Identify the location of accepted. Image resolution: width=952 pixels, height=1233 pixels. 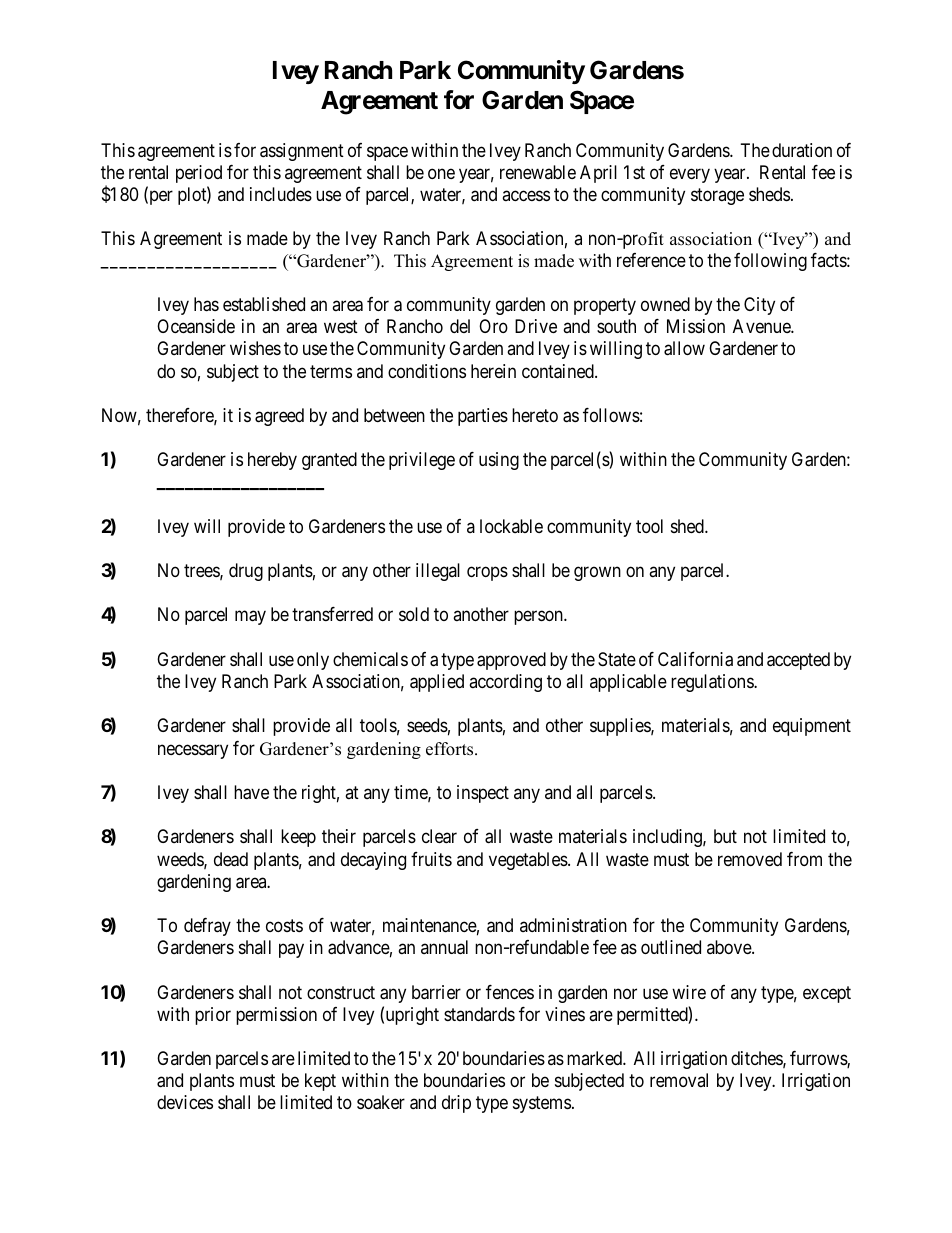
(798, 661).
